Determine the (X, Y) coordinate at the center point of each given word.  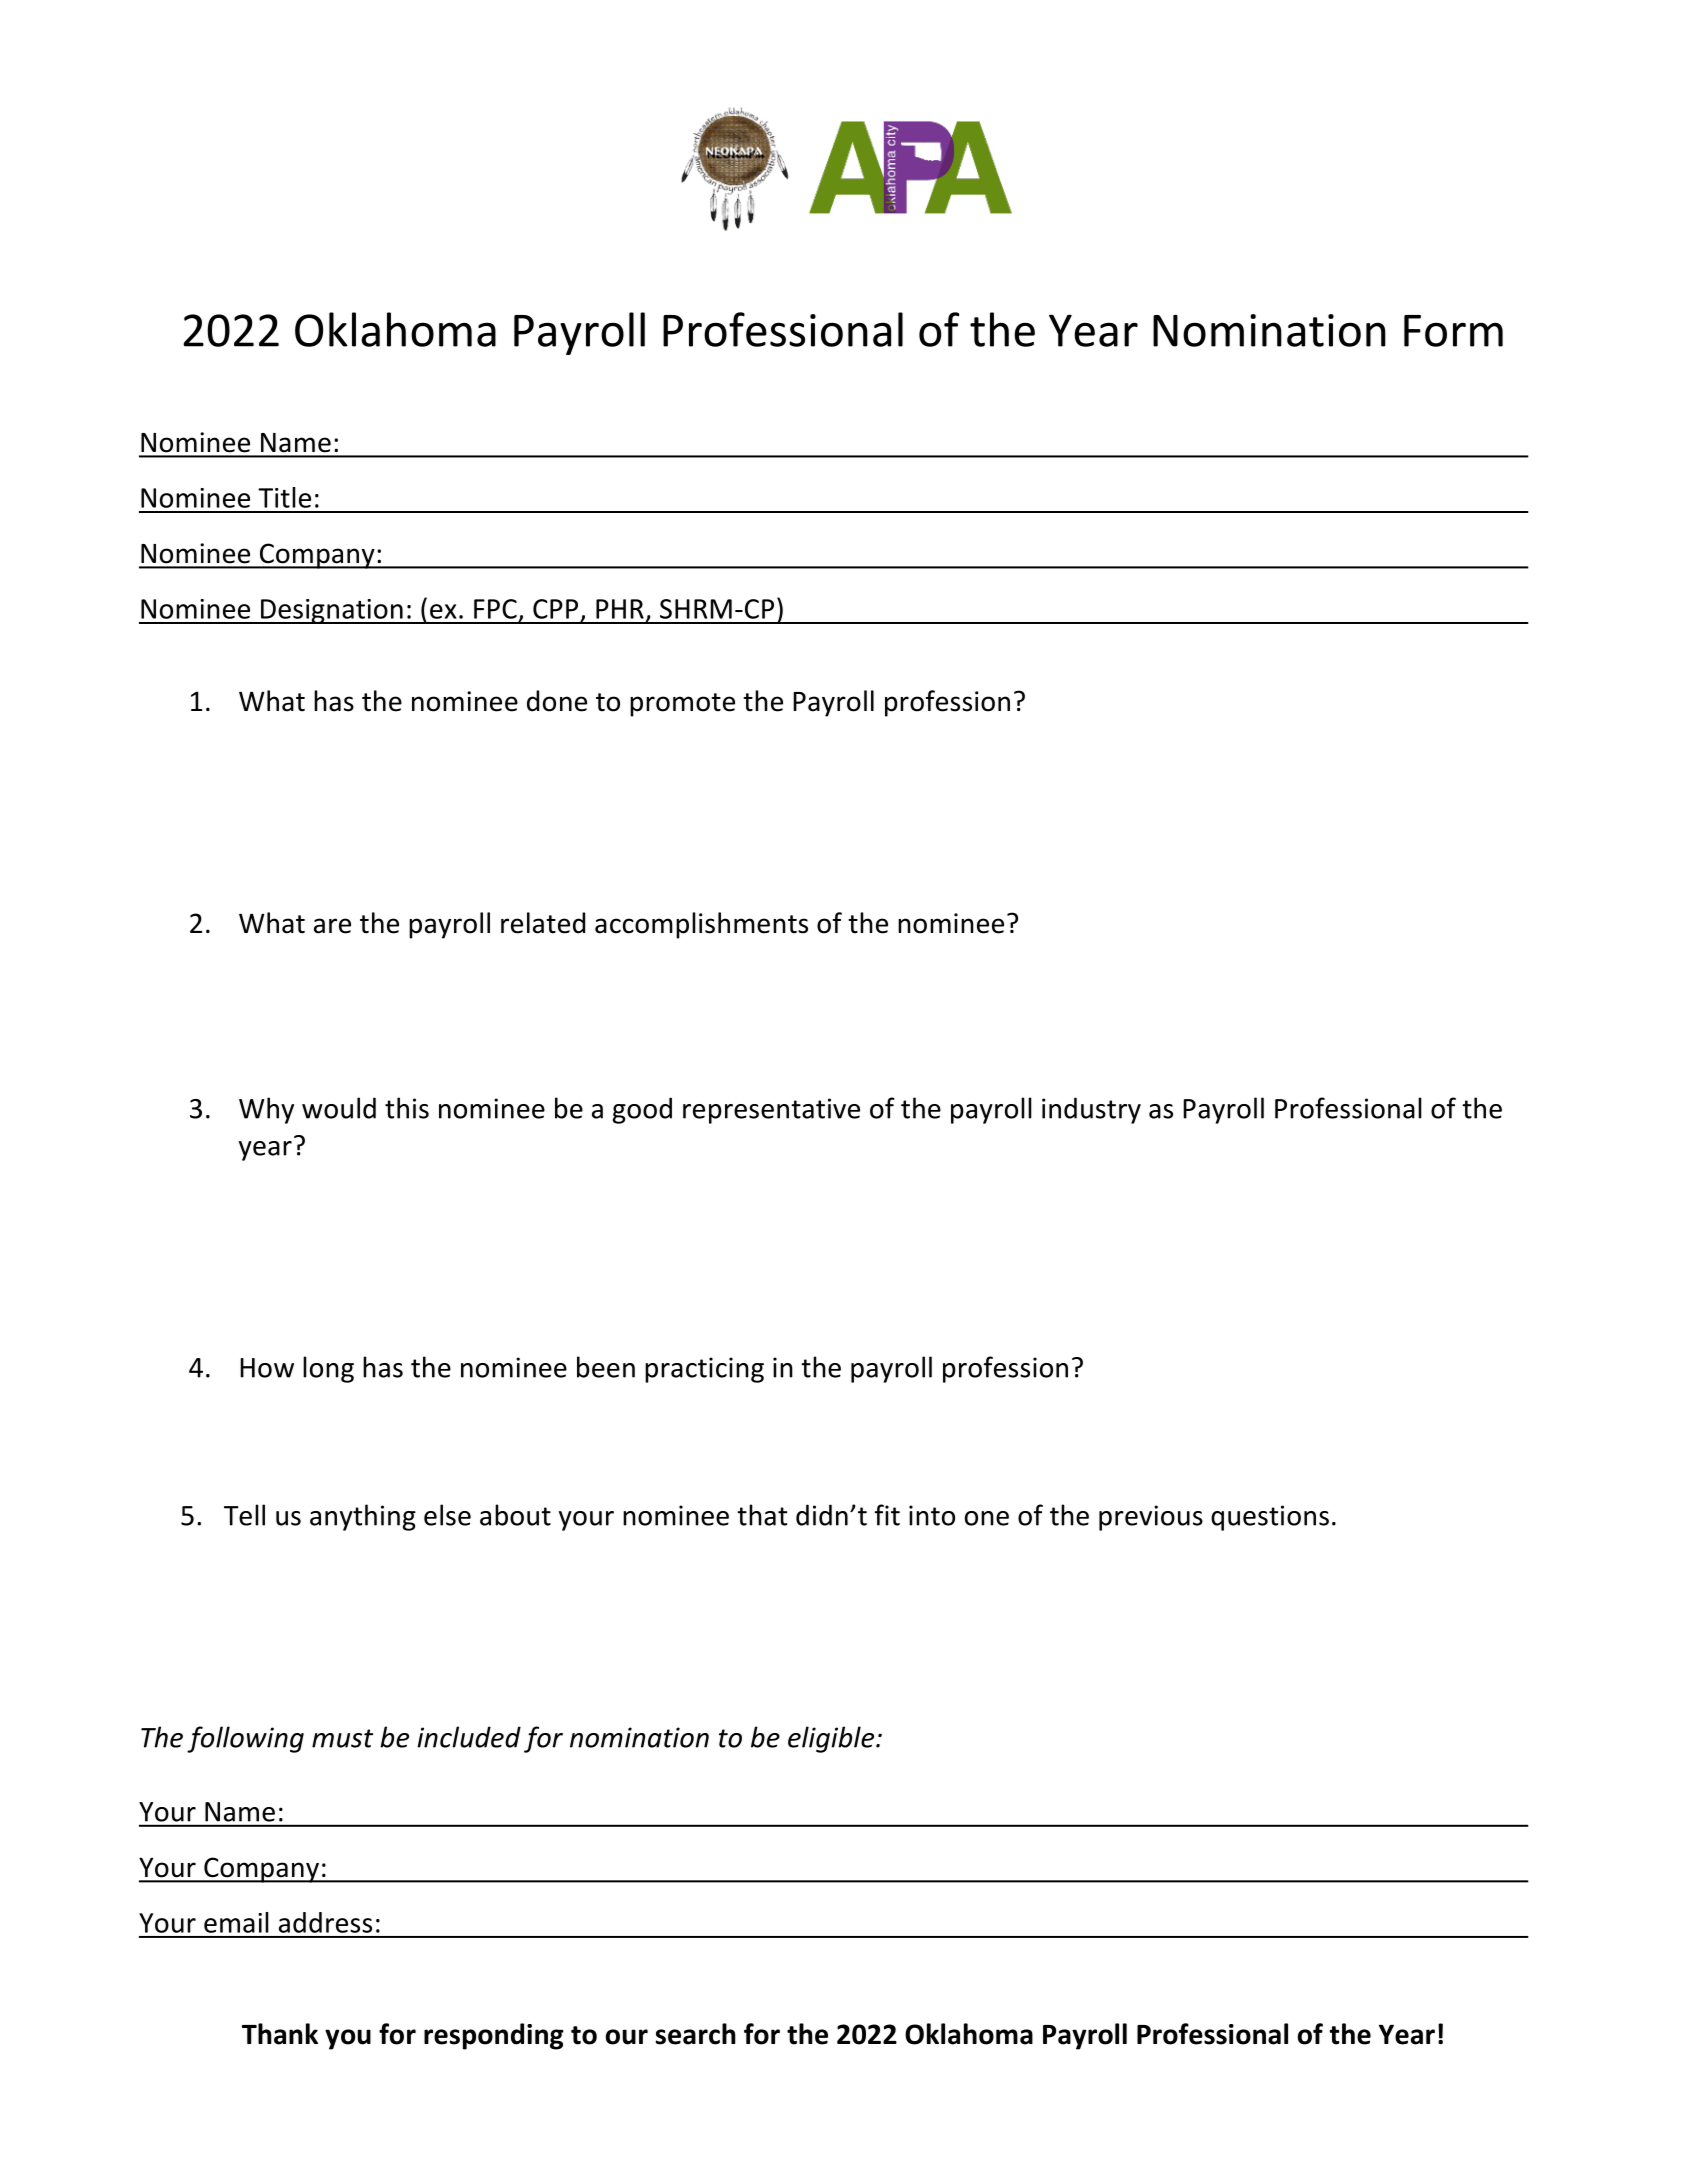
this (407, 1108)
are (332, 926)
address (325, 1922)
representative (771, 1111)
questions (1270, 1518)
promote (682, 705)
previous (1151, 1518)
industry (1091, 1110)
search (696, 2034)
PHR (620, 609)
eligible (832, 1739)
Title (284, 497)
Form (1453, 331)
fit (887, 1515)
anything (363, 1517)
